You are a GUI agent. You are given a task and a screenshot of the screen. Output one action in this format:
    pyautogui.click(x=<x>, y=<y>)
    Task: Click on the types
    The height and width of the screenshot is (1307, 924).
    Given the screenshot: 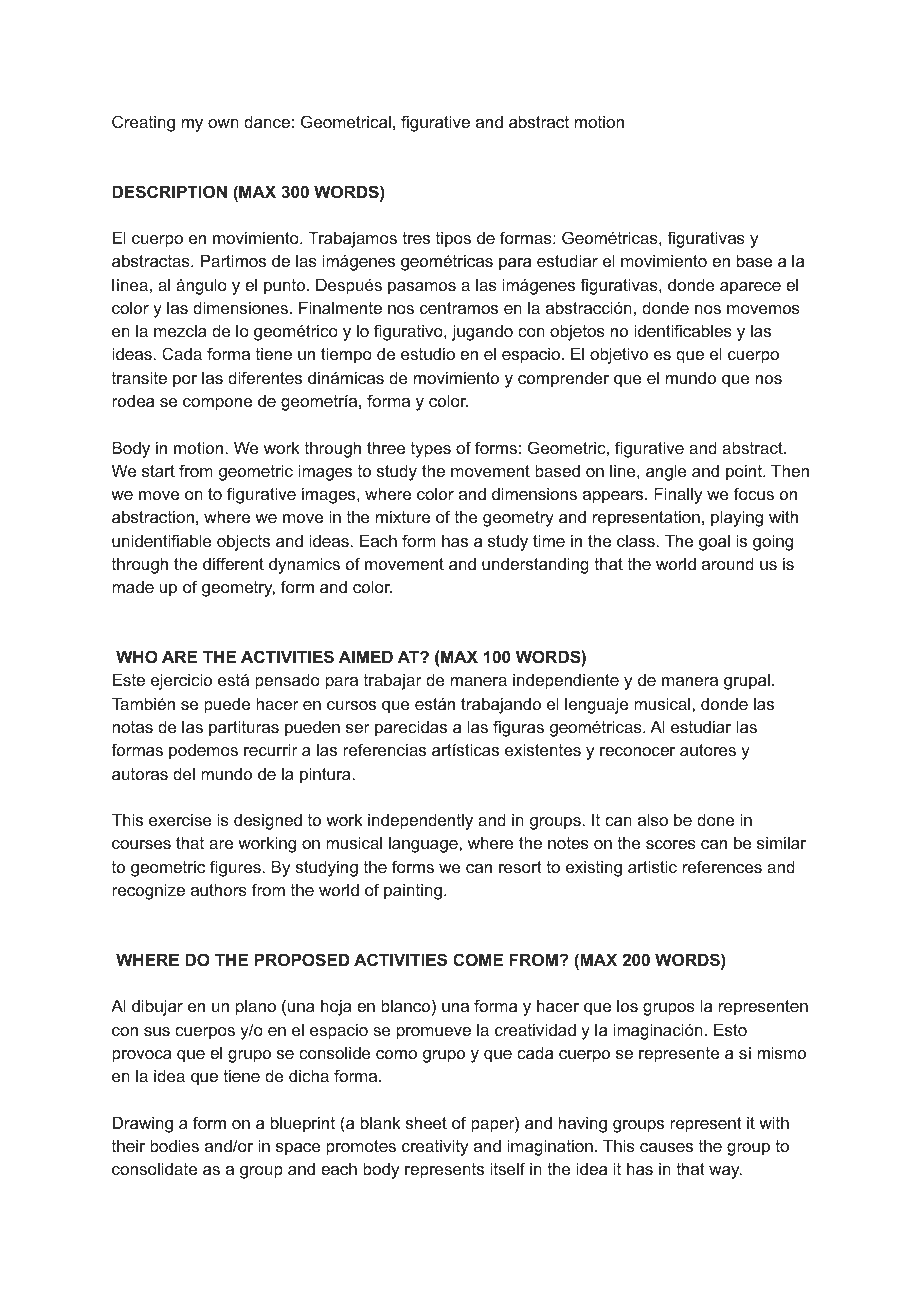 What is the action you would take?
    pyautogui.click(x=431, y=450)
